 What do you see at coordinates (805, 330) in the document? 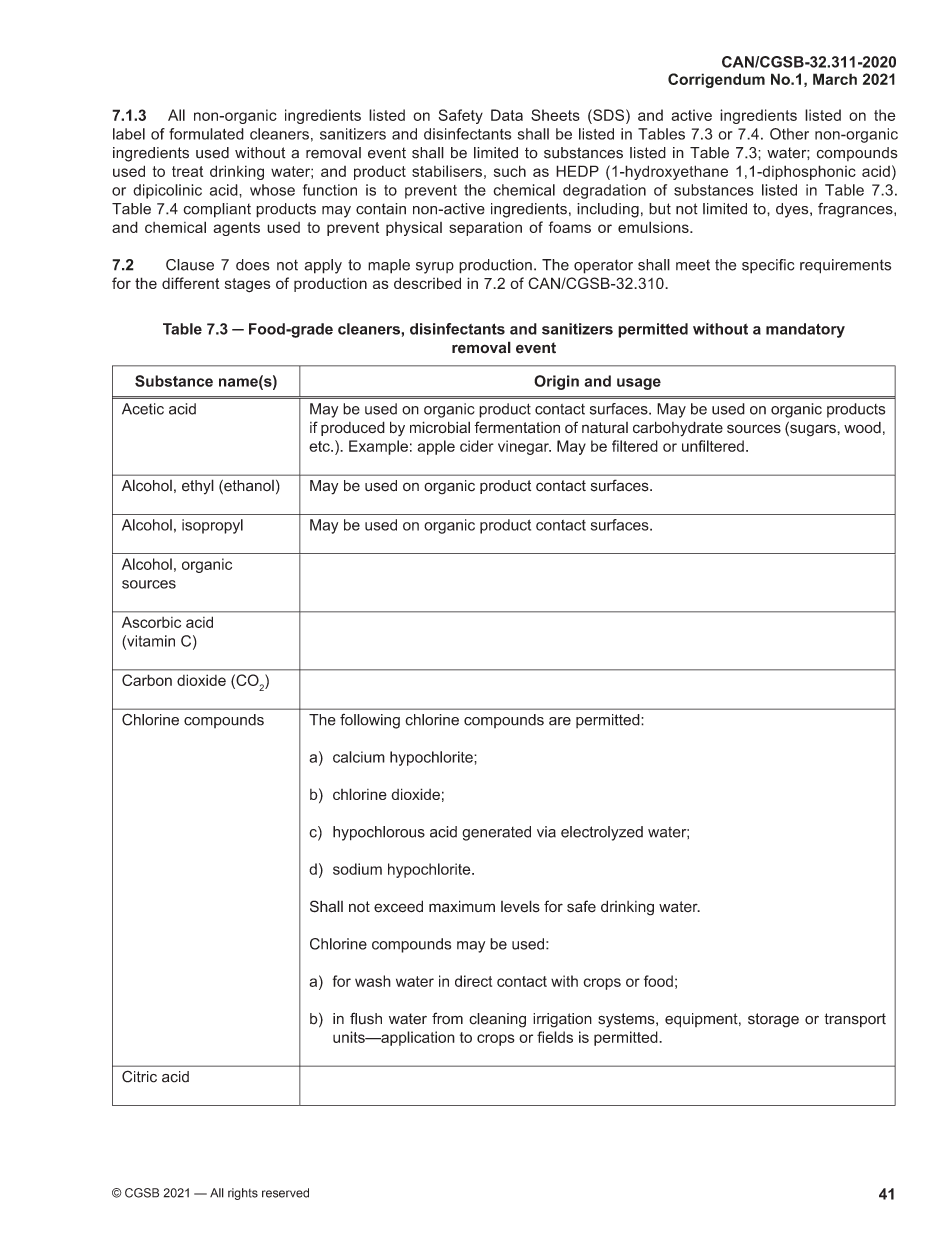
I see `mandatory` at bounding box center [805, 330].
